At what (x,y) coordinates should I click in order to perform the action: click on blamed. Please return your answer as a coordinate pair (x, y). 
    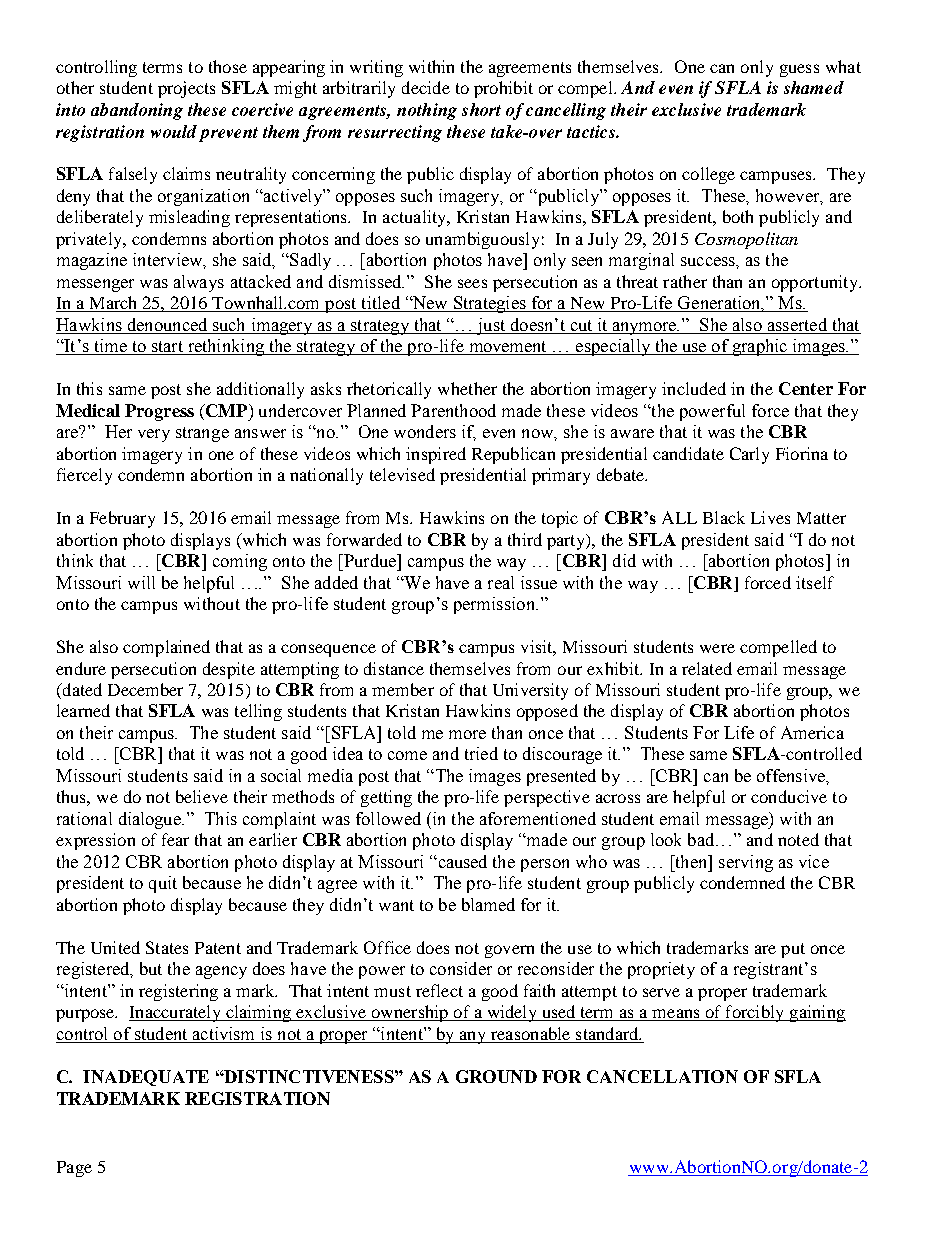
    Looking at the image, I should click on (488, 904).
